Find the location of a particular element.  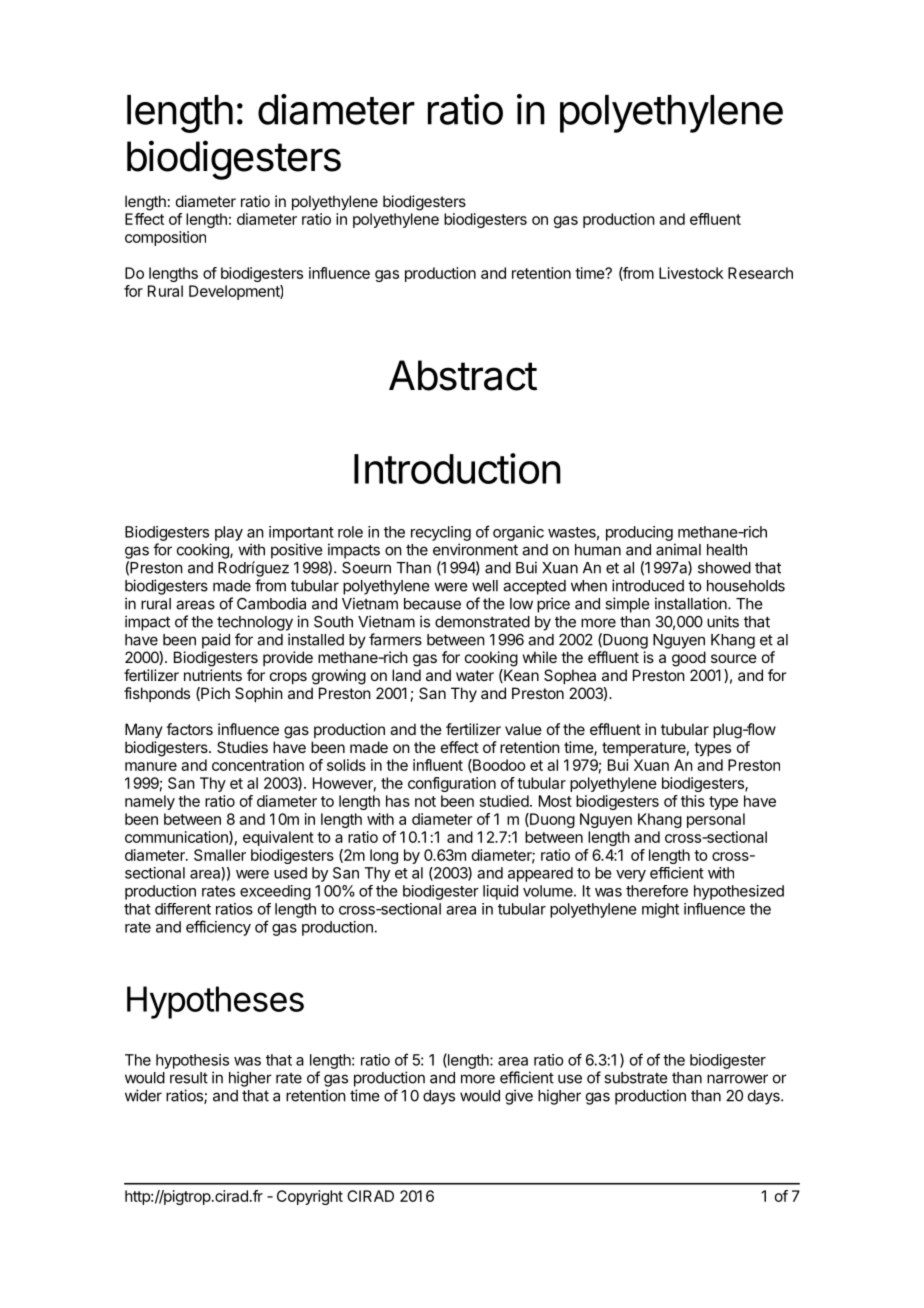

water is located at coordinates (475, 675).
